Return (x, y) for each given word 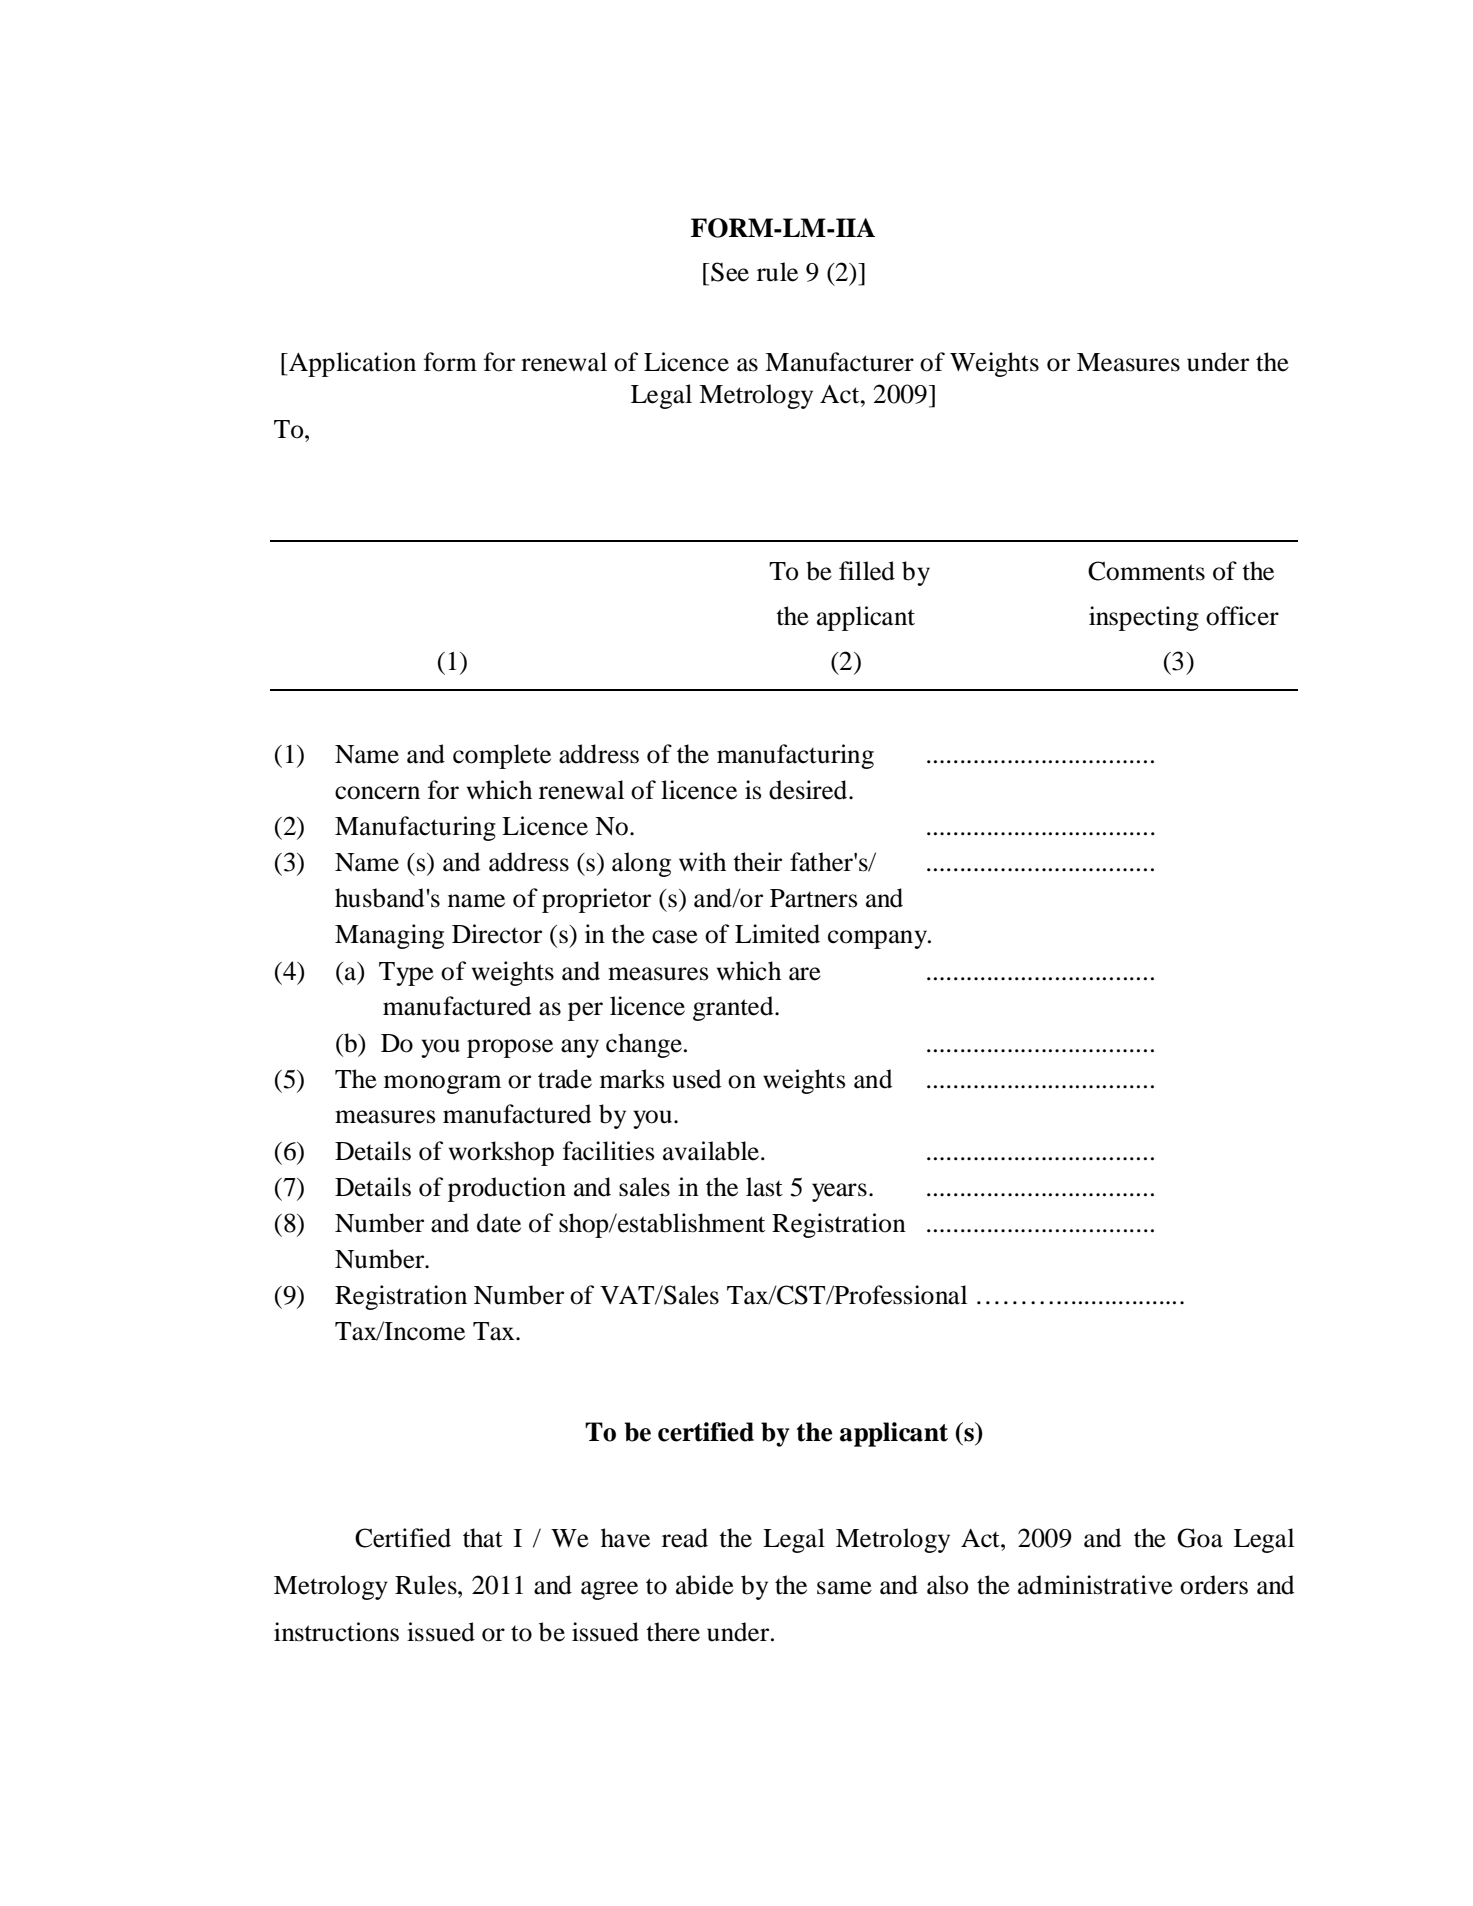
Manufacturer (839, 362)
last (764, 1187)
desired (809, 790)
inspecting (1144, 618)
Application (351, 364)
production (507, 1189)
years (839, 1192)
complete (502, 756)
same (844, 1588)
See (730, 272)
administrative (1095, 1585)
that (483, 1538)
